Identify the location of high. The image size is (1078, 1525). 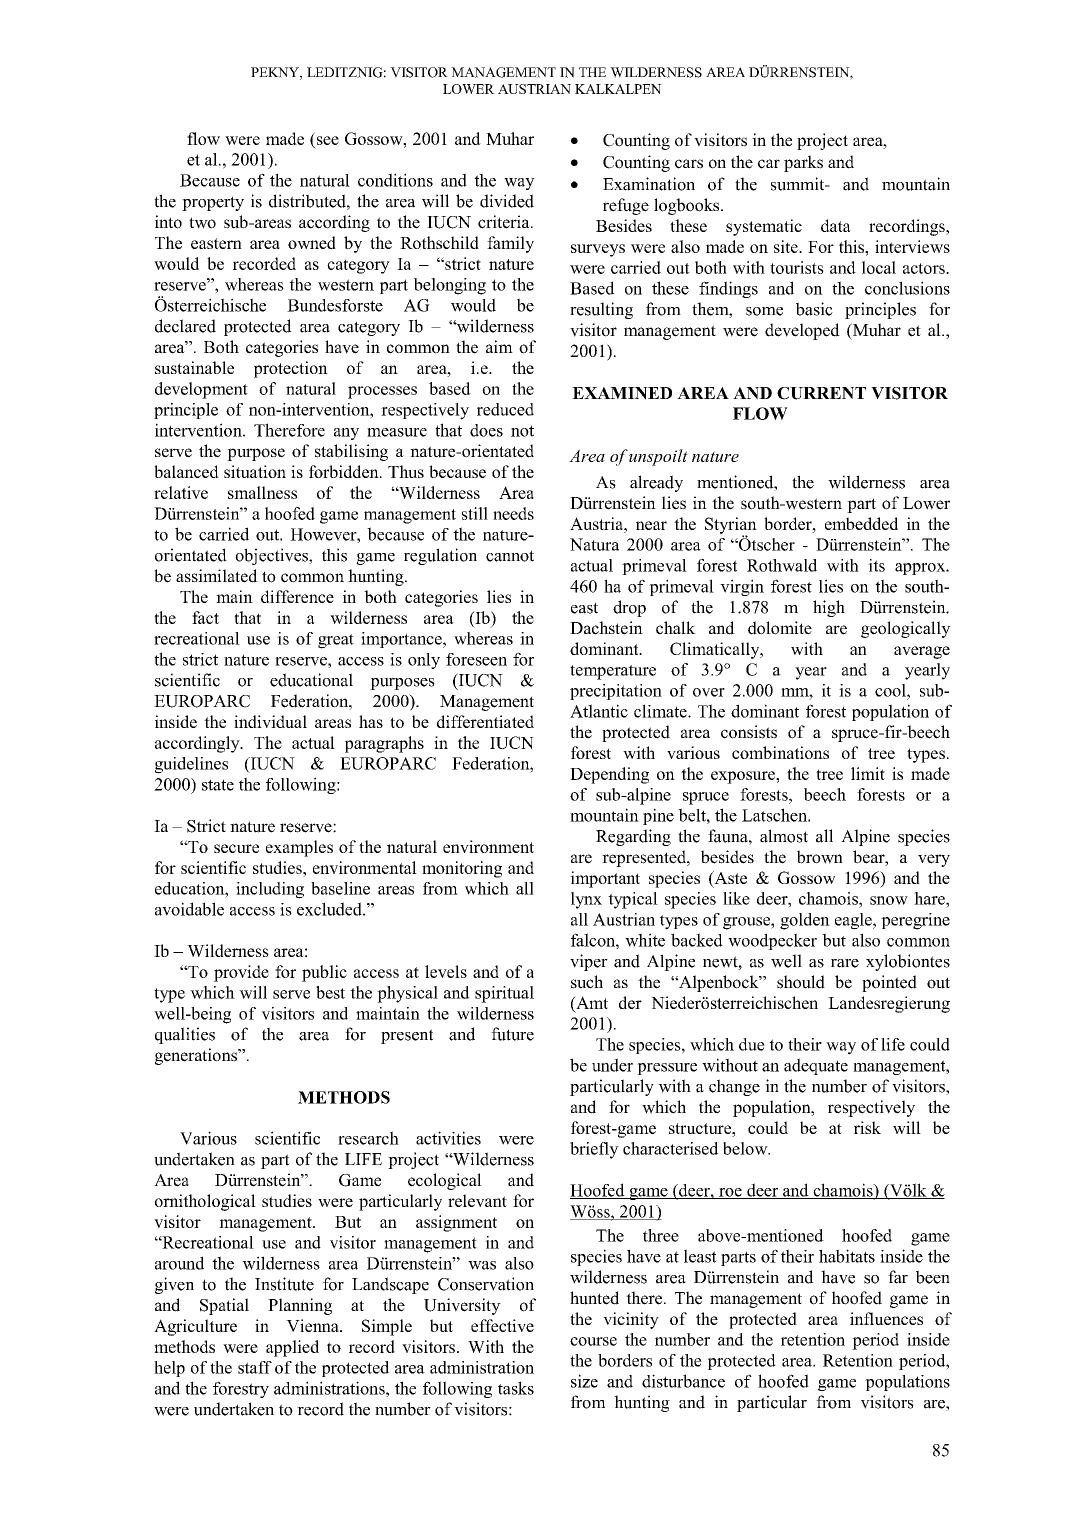
(829, 608).
